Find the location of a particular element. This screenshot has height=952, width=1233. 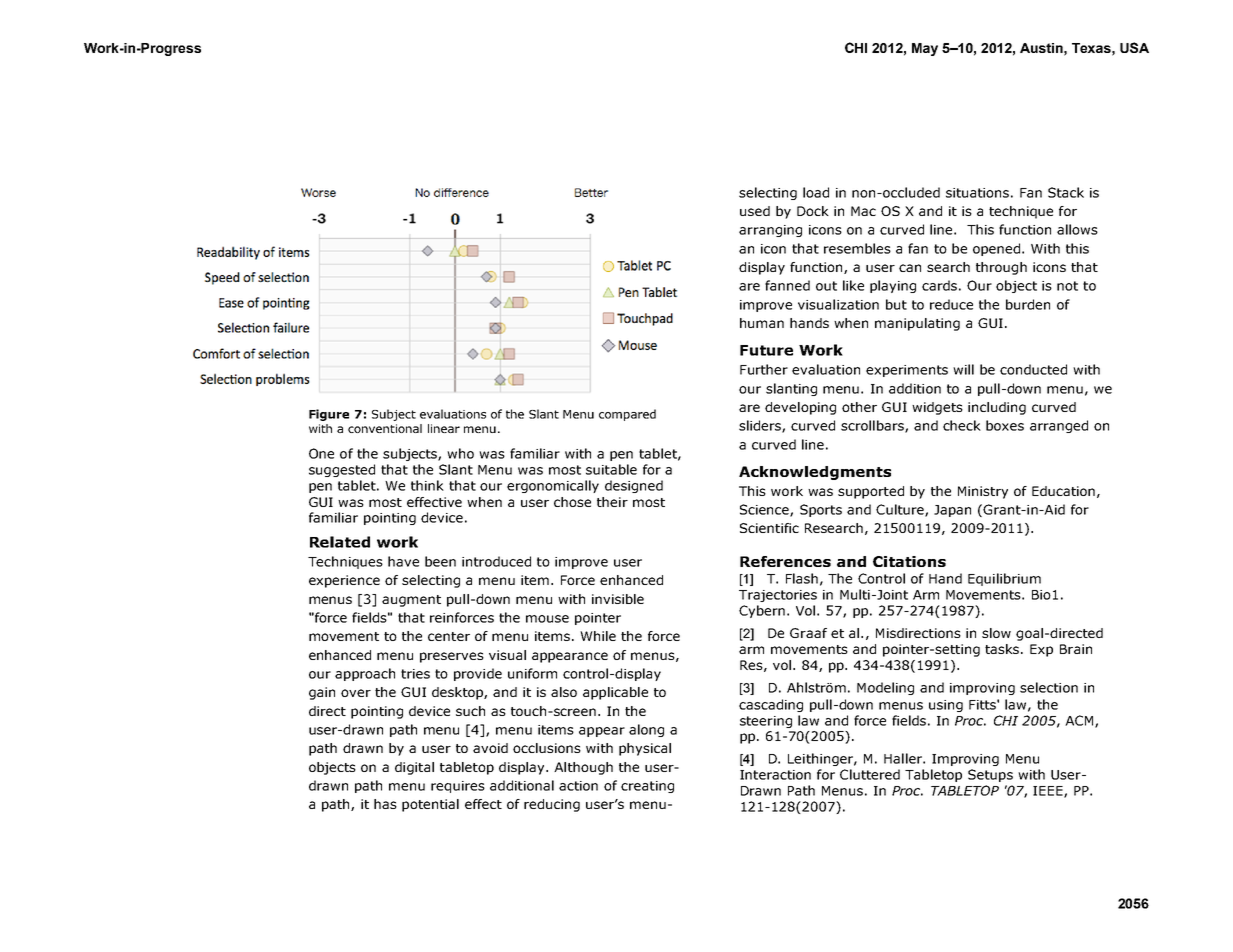

USA is located at coordinates (1134, 47).
